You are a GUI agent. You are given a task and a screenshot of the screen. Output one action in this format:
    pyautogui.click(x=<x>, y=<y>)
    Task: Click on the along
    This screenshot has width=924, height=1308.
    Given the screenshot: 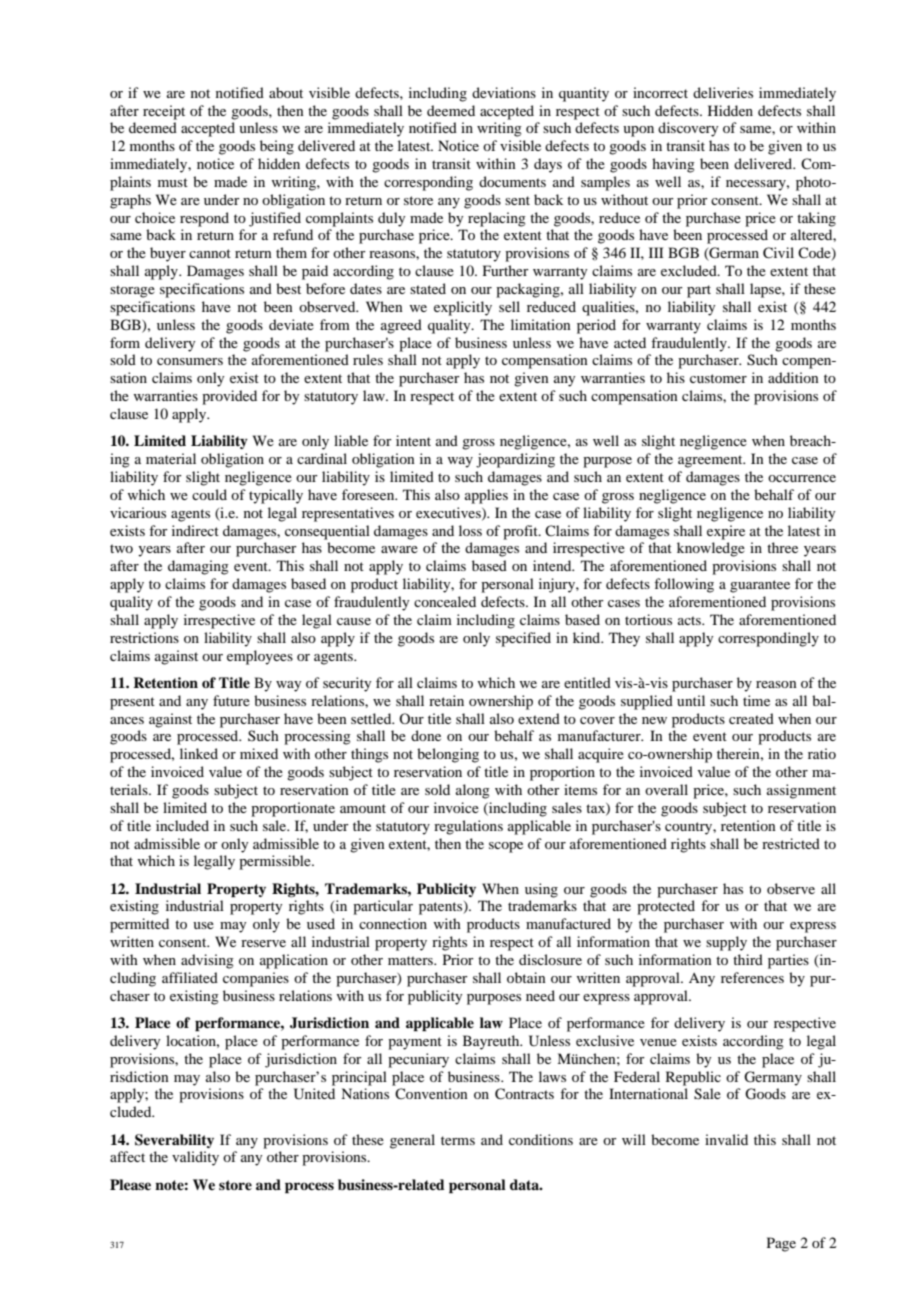 What is the action you would take?
    pyautogui.click(x=473, y=791)
